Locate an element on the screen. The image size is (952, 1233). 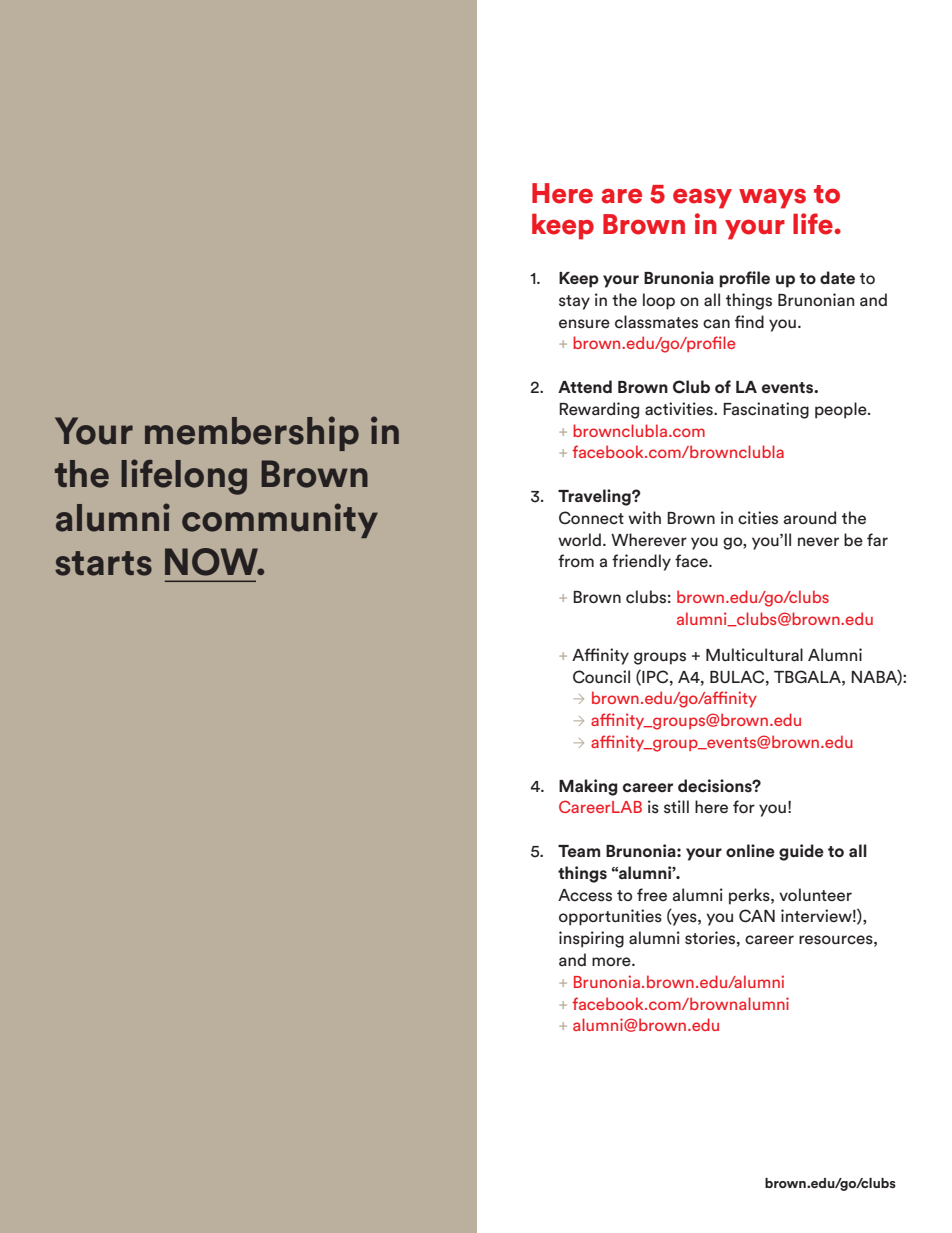
opportunities is located at coordinates (610, 917).
